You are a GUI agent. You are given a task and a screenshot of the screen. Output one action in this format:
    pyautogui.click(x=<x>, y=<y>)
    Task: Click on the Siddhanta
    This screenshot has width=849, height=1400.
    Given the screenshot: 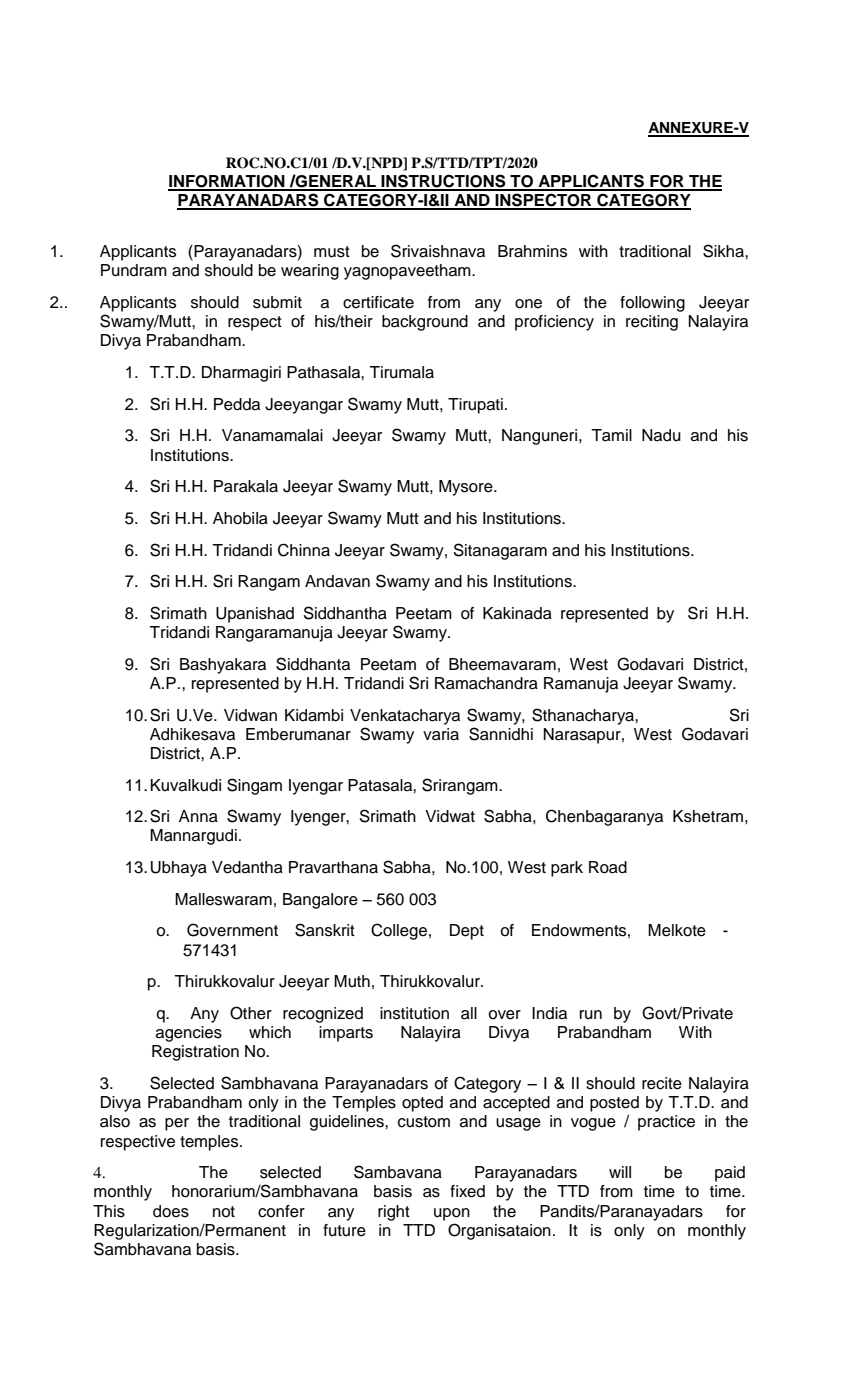 What is the action you would take?
    pyautogui.click(x=313, y=664)
